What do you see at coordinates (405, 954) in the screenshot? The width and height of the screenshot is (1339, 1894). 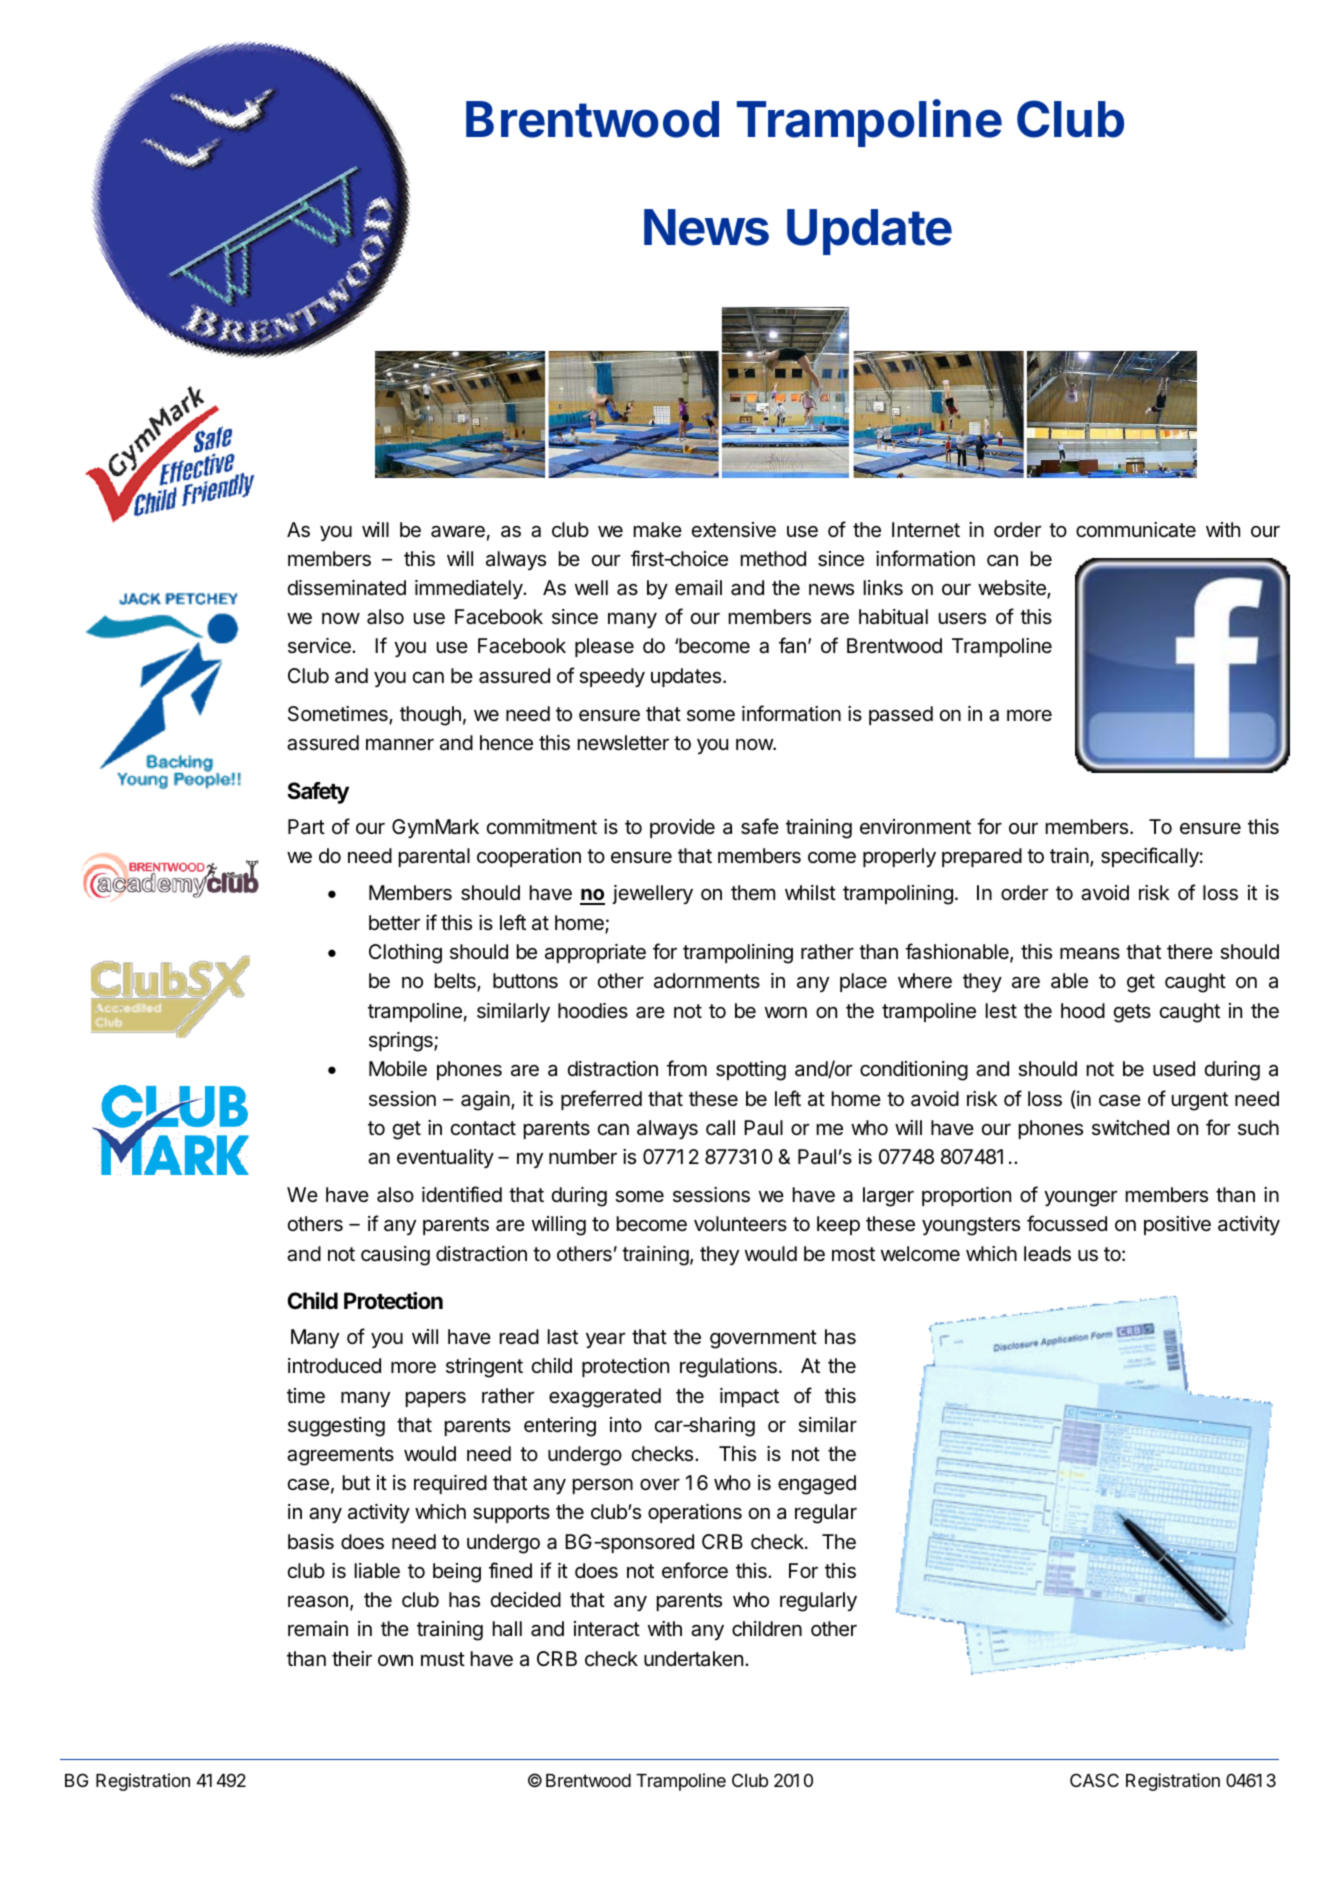 I see `Clothing` at bounding box center [405, 954].
